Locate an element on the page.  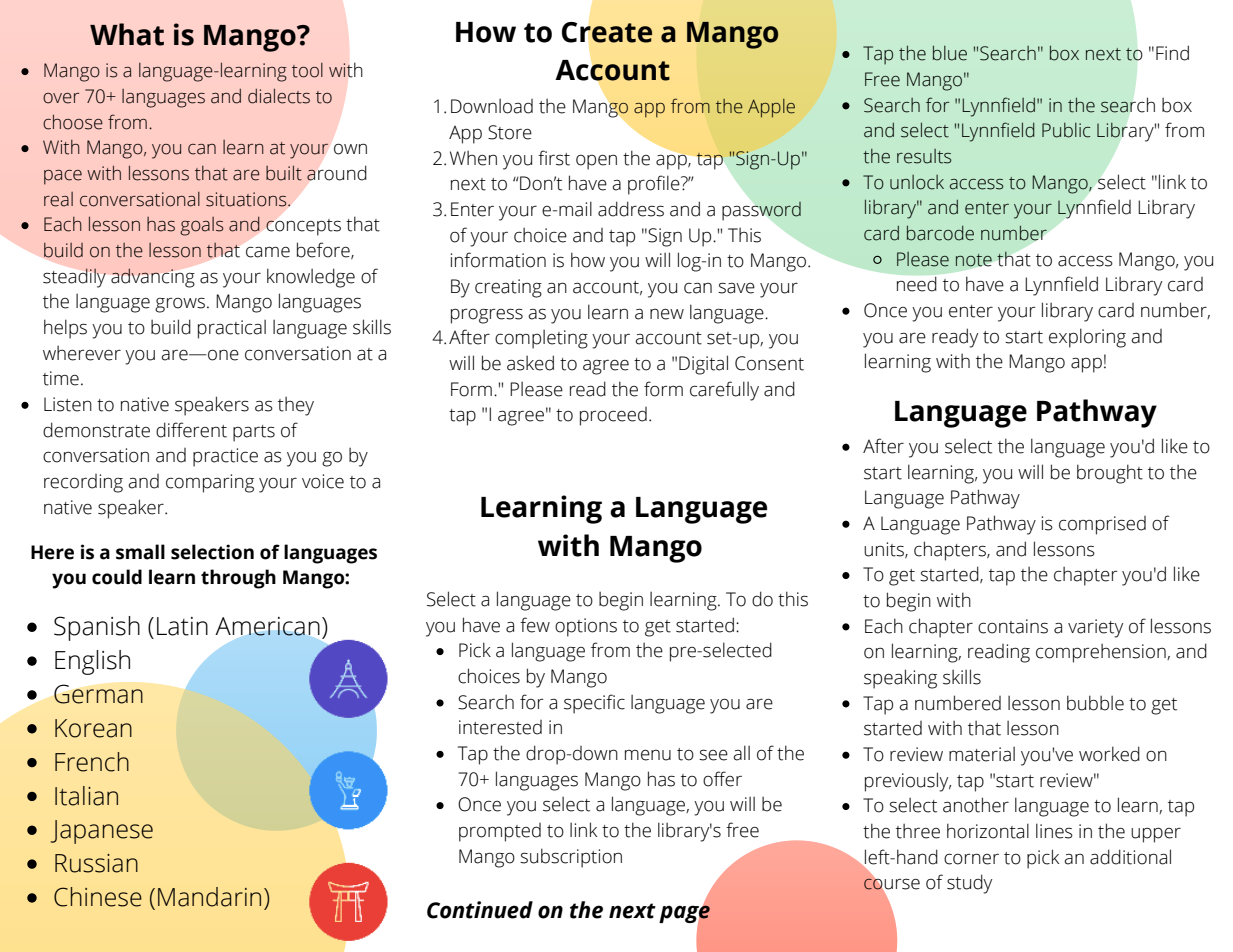
creating is located at coordinates (508, 288).
